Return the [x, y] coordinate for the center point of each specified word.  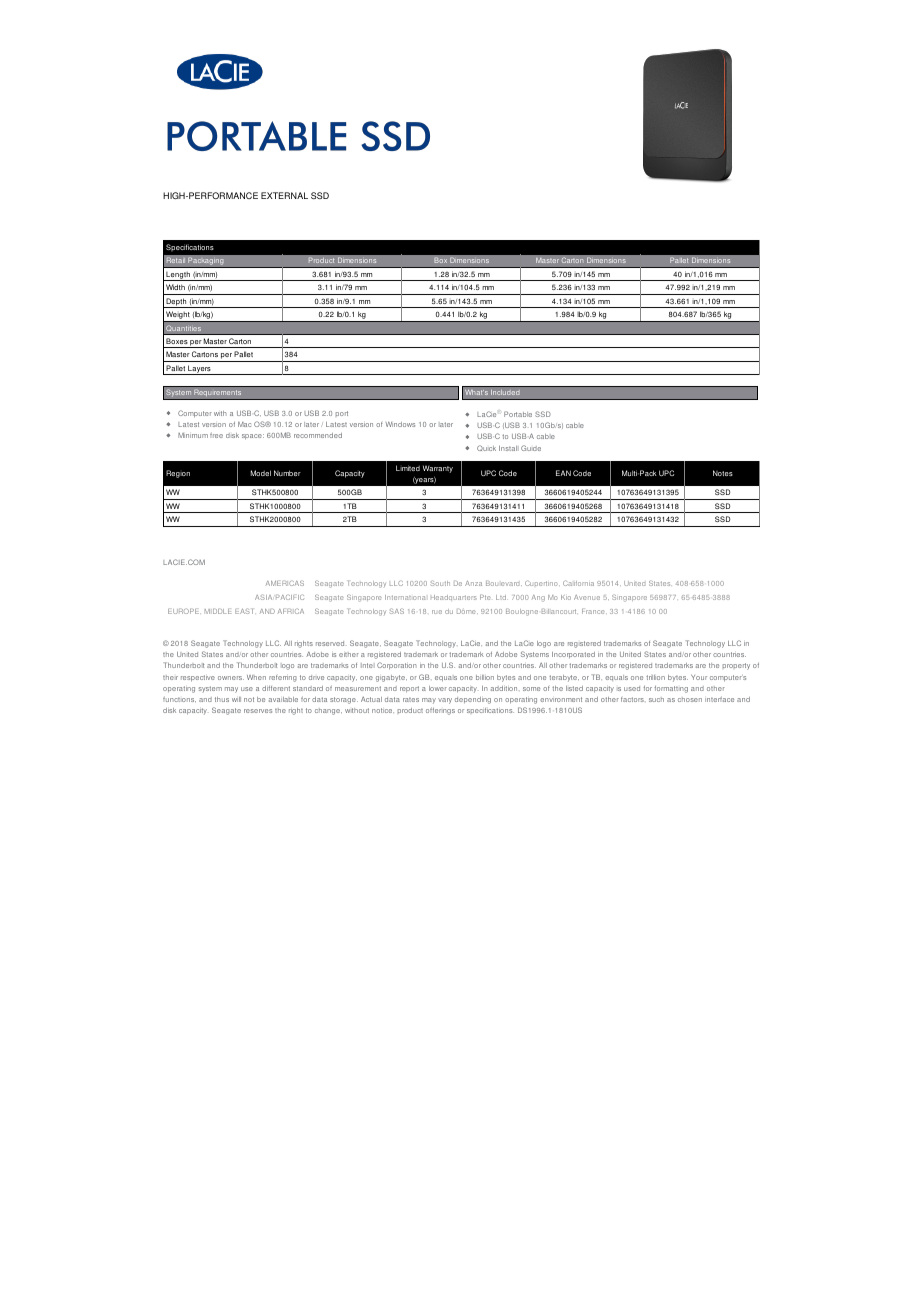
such [656, 699]
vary [445, 701]
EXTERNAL [284, 195]
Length [178, 276]
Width [175, 287]
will [236, 699]
